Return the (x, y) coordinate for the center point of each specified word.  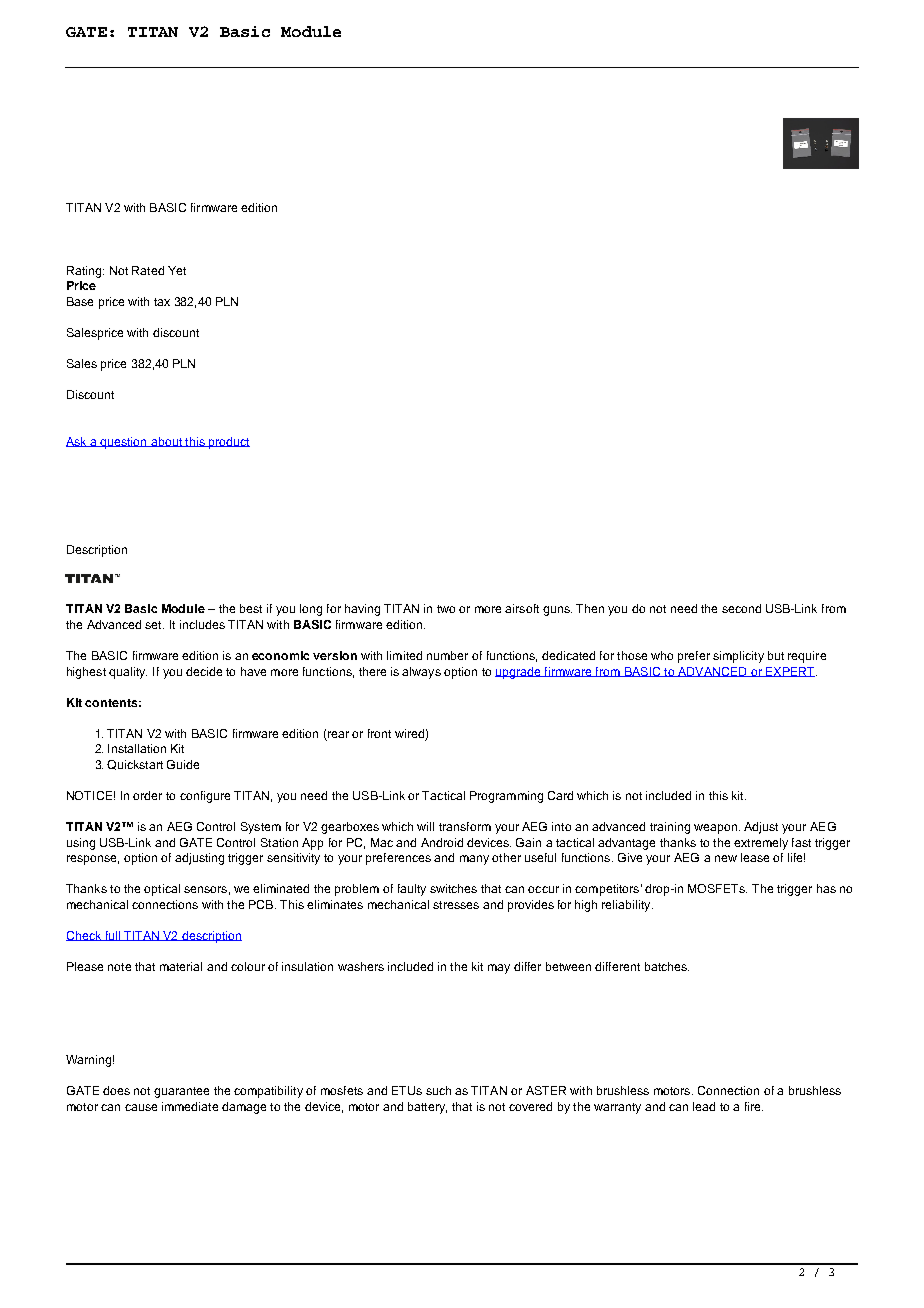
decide (204, 671)
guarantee (181, 1092)
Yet (177, 270)
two (446, 609)
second (741, 608)
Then (590, 608)
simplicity (738, 657)
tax (162, 302)
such (438, 1090)
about (166, 442)
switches (453, 888)
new (726, 858)
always (421, 673)
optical (162, 890)
